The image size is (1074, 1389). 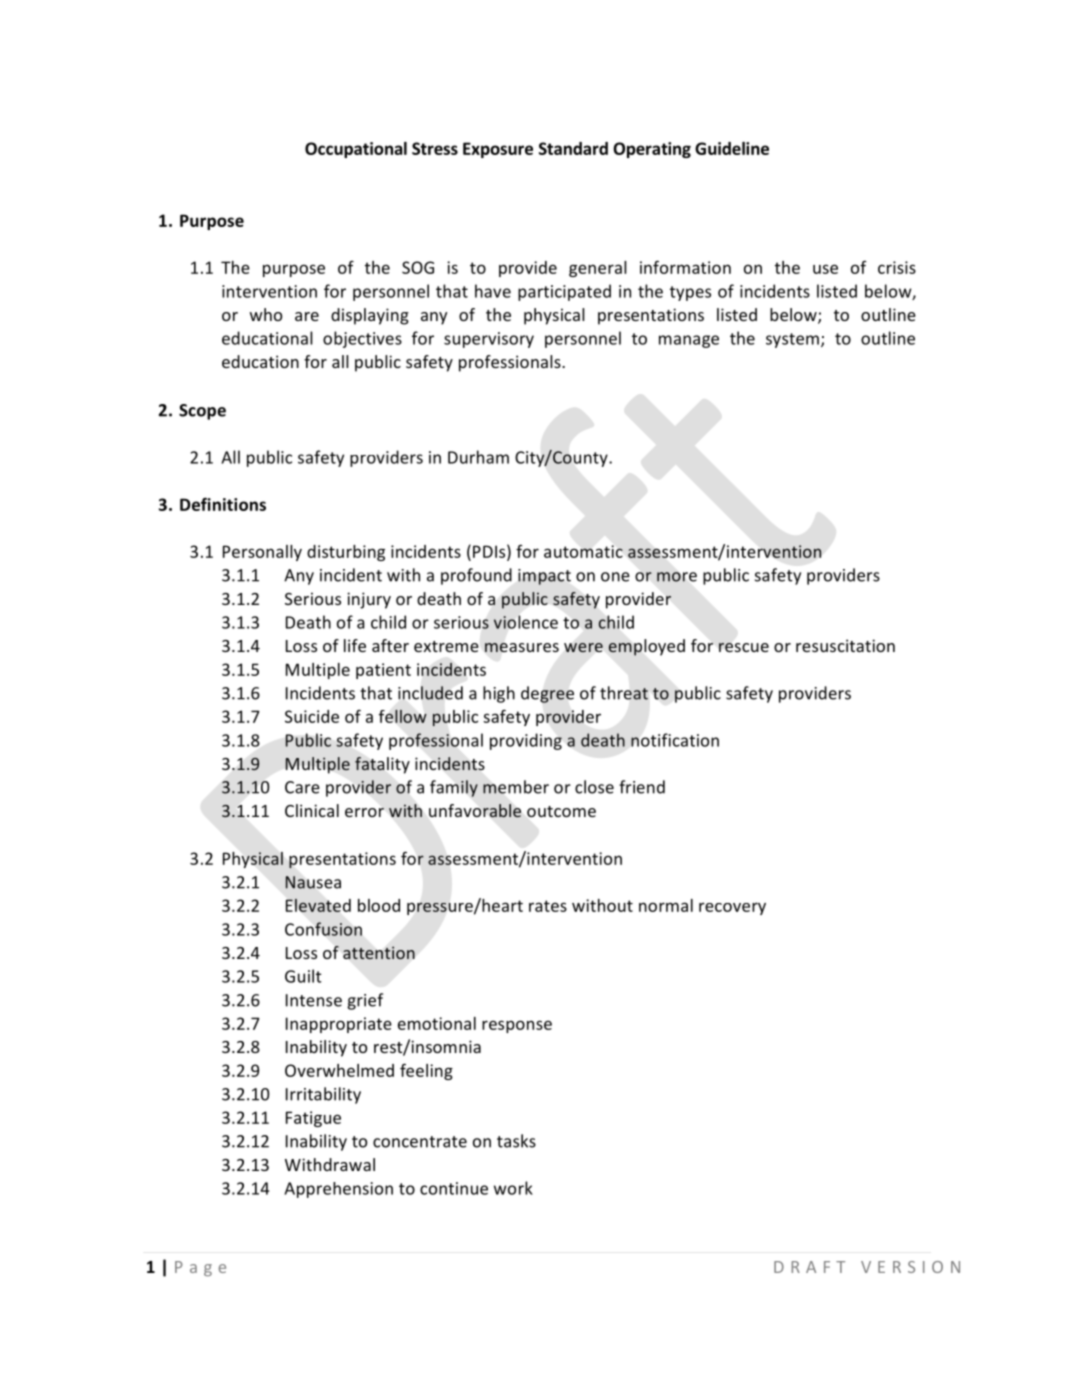 What do you see at coordinates (573, 148) in the document?
I see `Standard` at bounding box center [573, 148].
